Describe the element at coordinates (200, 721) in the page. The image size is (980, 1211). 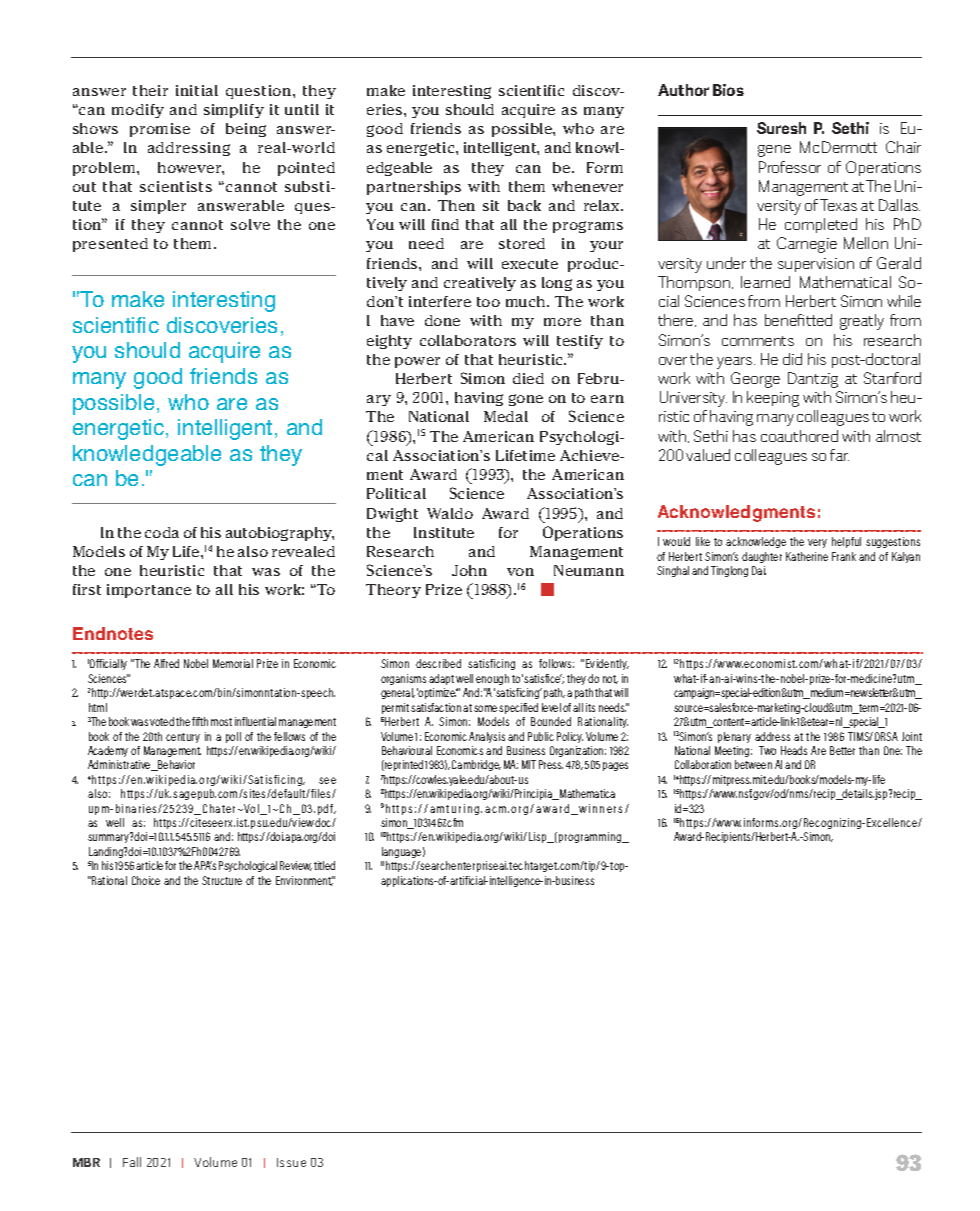
I see `fifth` at that location.
